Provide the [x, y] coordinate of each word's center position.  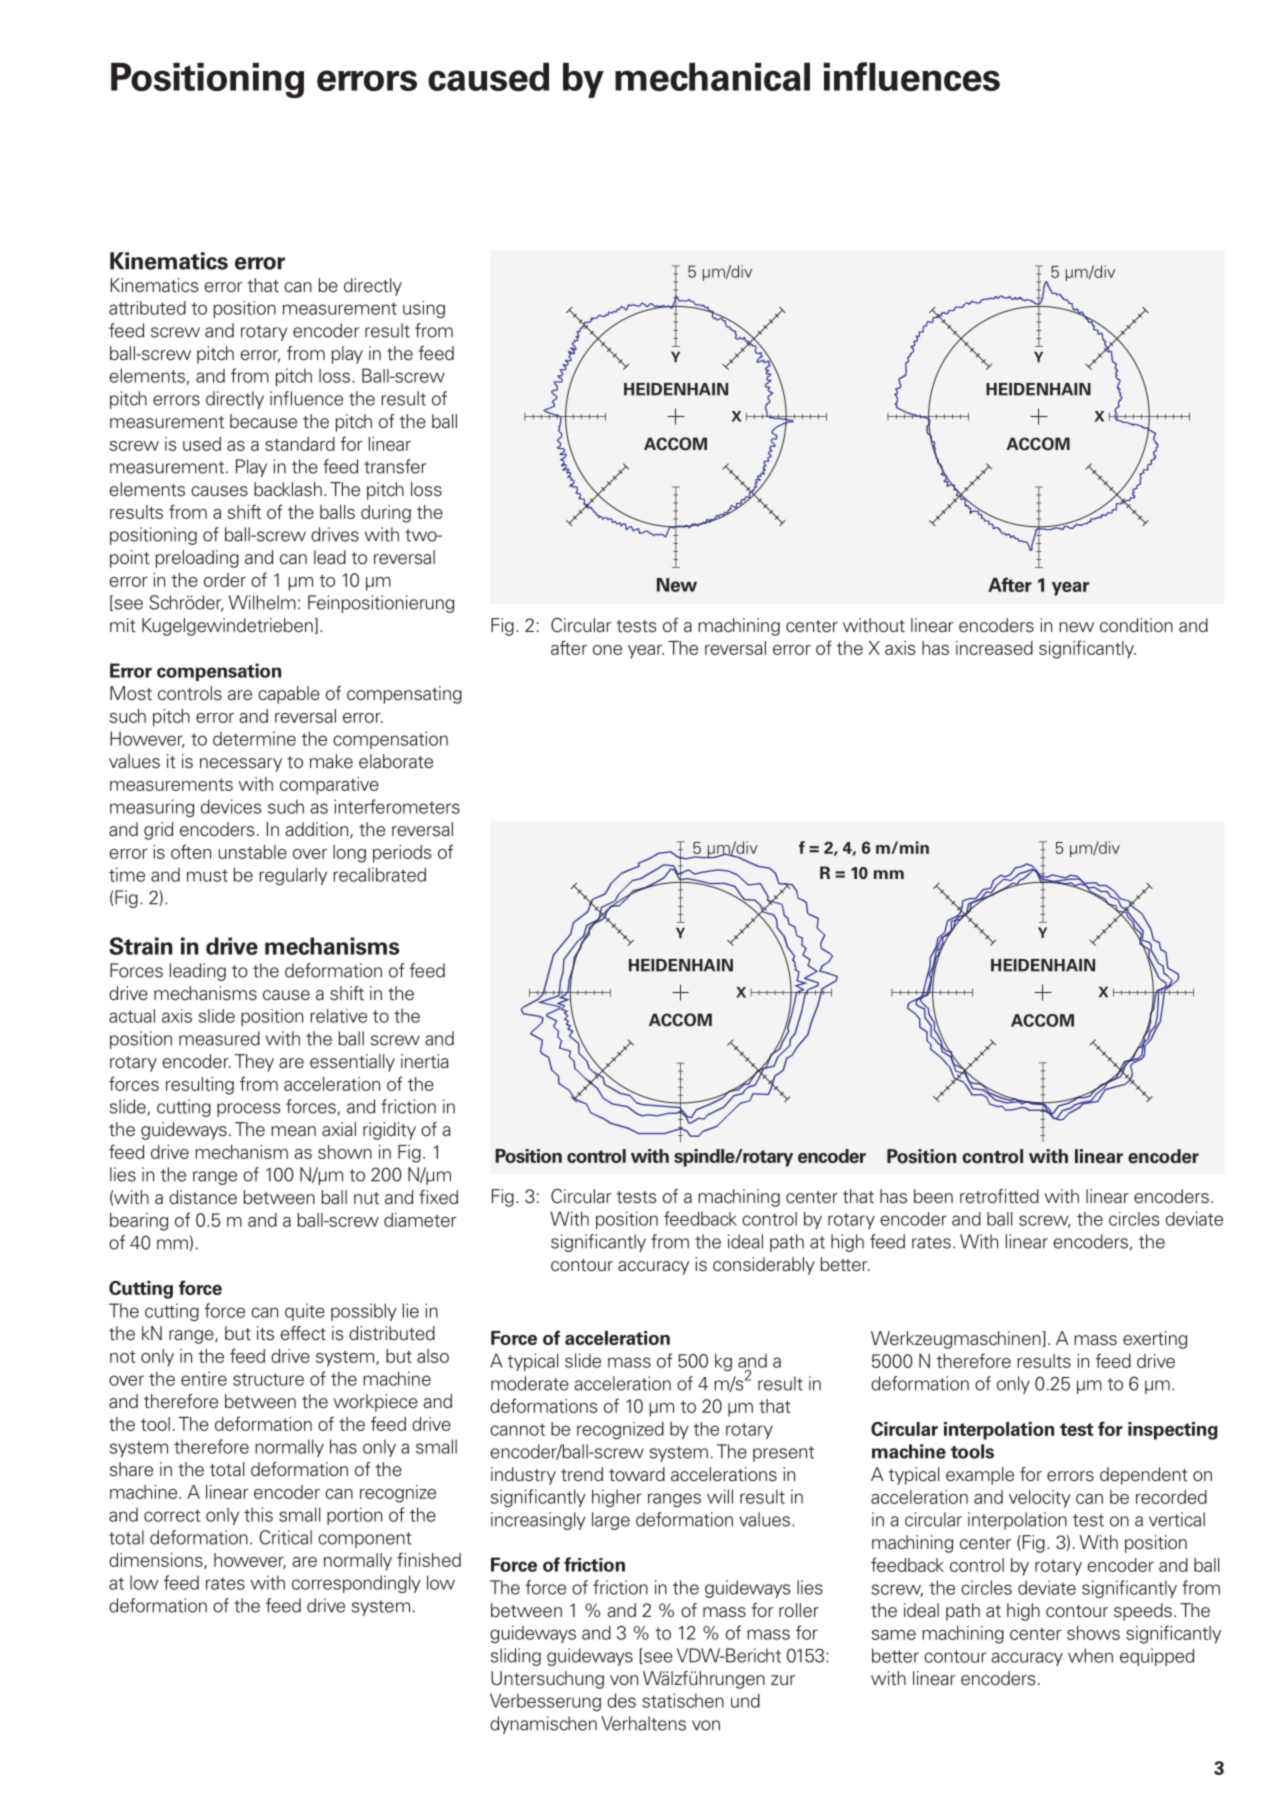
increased [994, 648]
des [621, 1700]
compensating [404, 695]
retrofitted [999, 1196]
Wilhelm [262, 602]
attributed [147, 308]
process [249, 1110]
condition [1136, 625]
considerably [764, 1266]
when [1090, 1655]
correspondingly [356, 1584]
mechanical [712, 77]
